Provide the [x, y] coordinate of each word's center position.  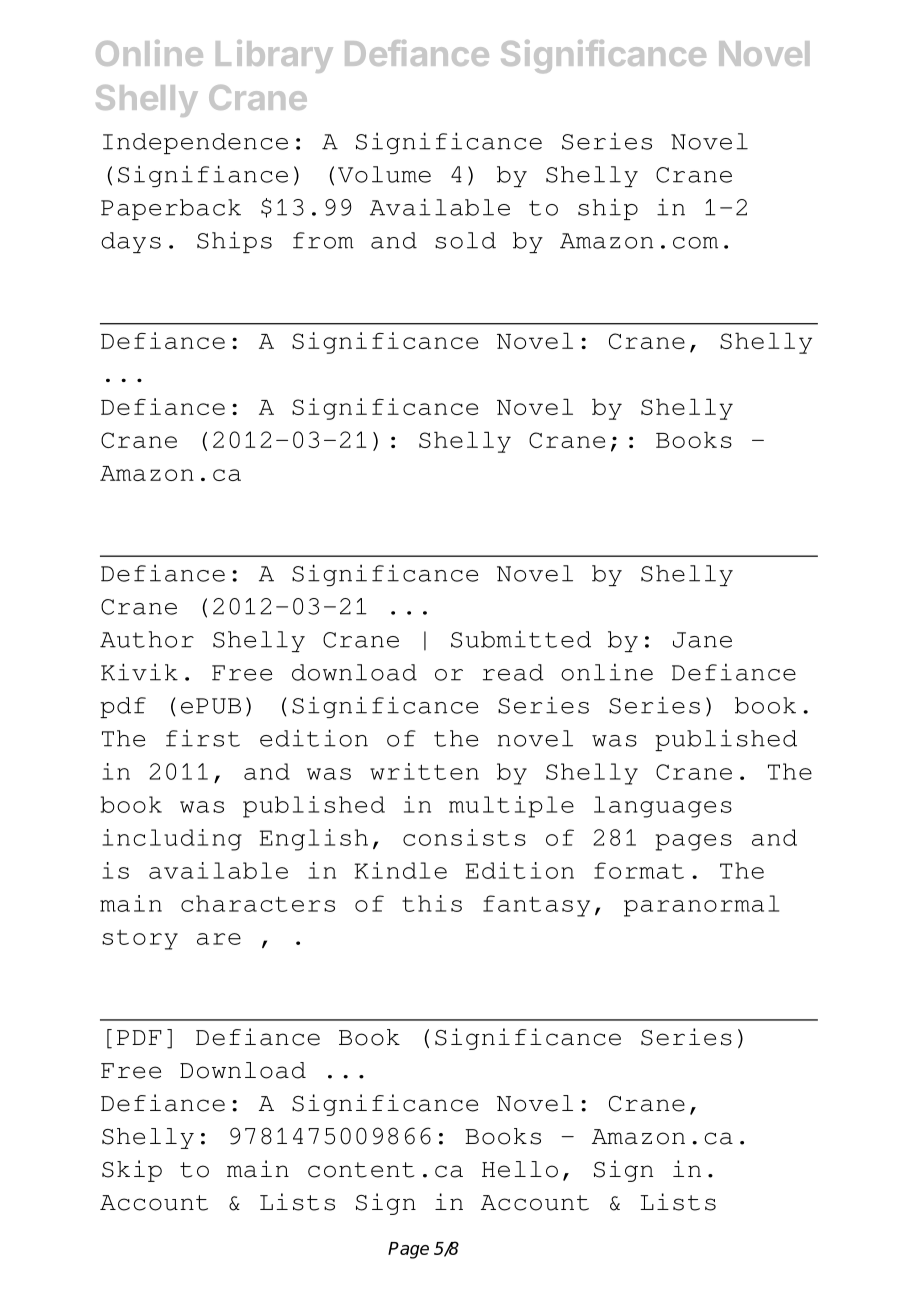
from [323, 240]
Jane [702, 640]
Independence [195, 143]
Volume [384, 174]
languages [663, 807]
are [219, 939]
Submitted [521, 639]
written [424, 771]
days [131, 242]
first [203, 738]
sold [465, 240]
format [639, 870]
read [513, 672]
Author [147, 639]
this [432, 903]
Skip [132, 1171]
